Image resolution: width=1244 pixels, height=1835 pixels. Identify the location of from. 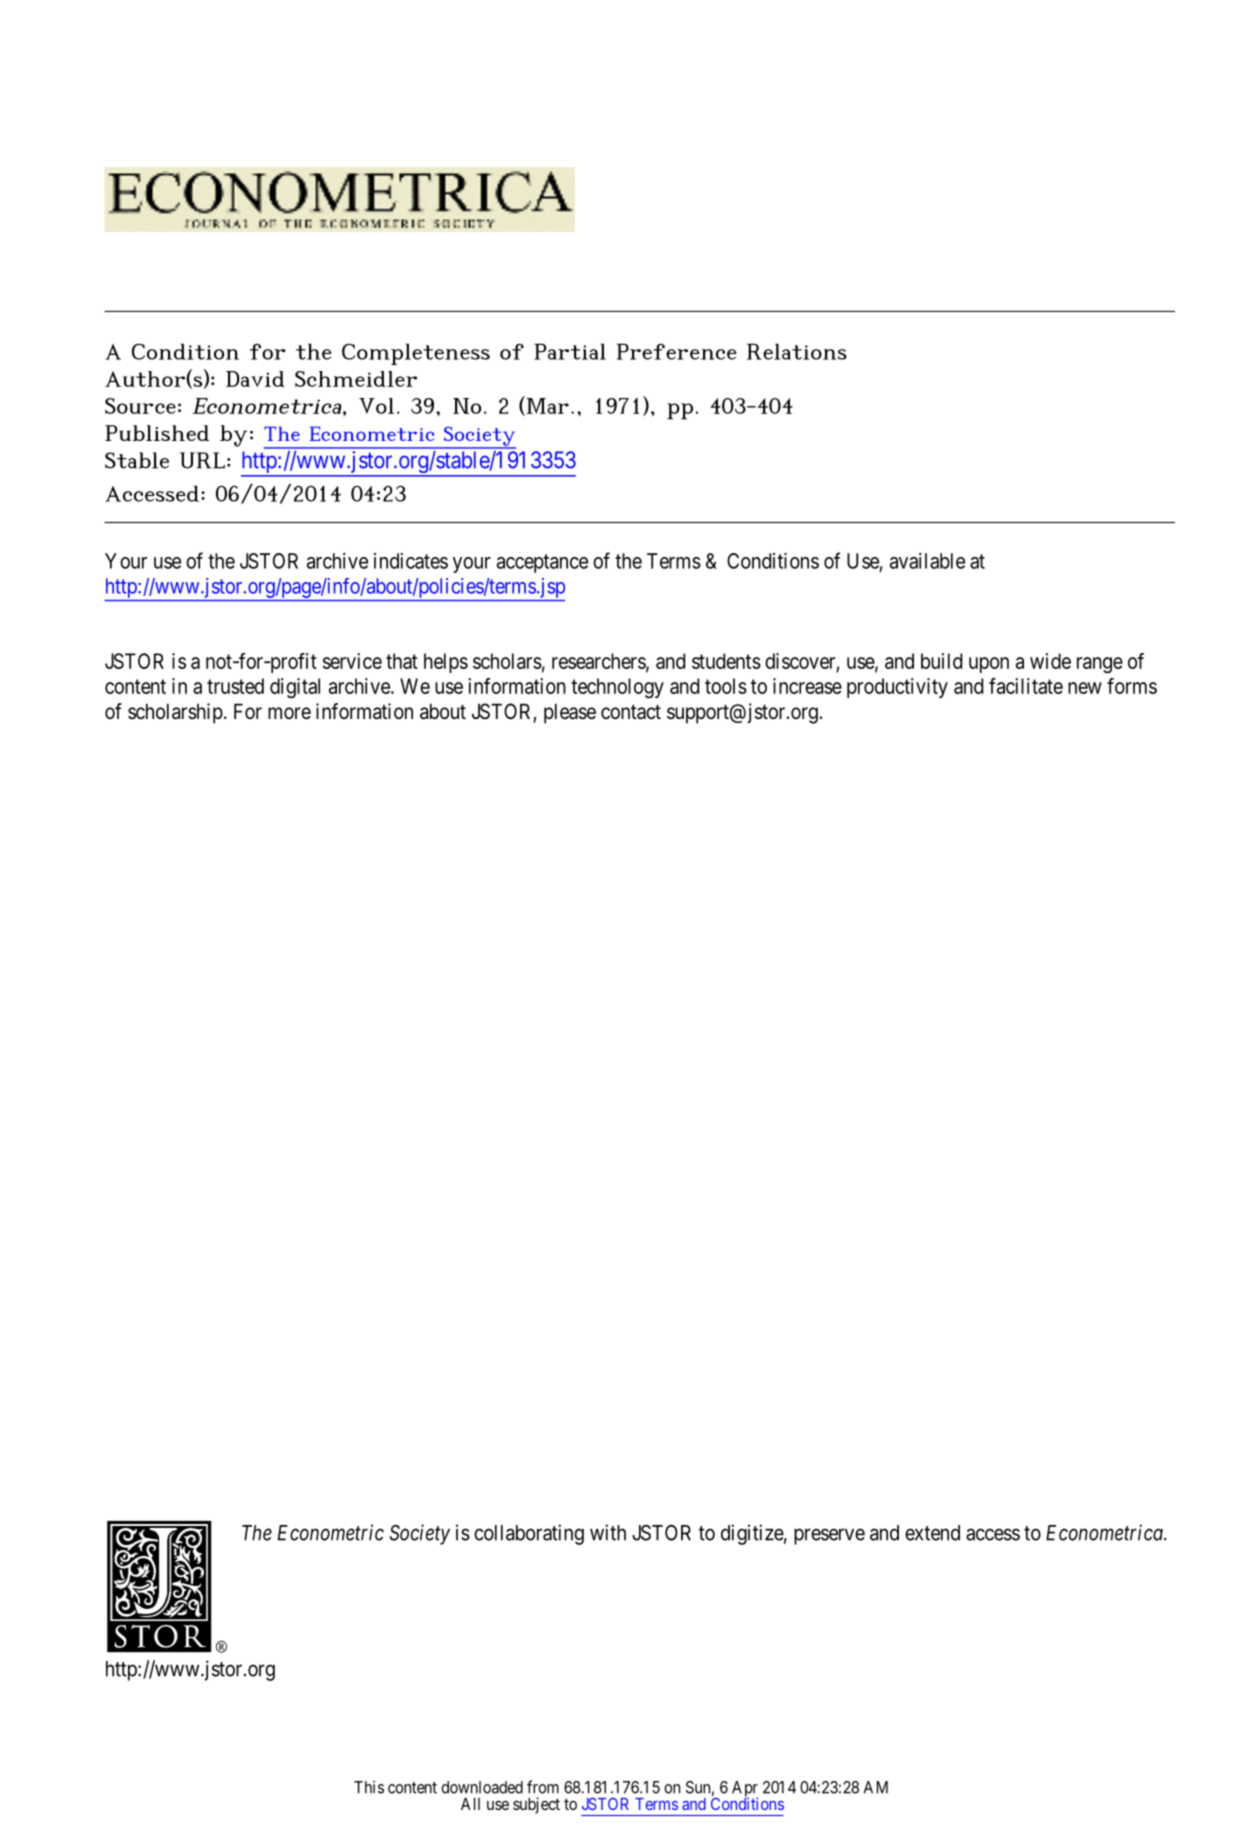
(543, 1787).
